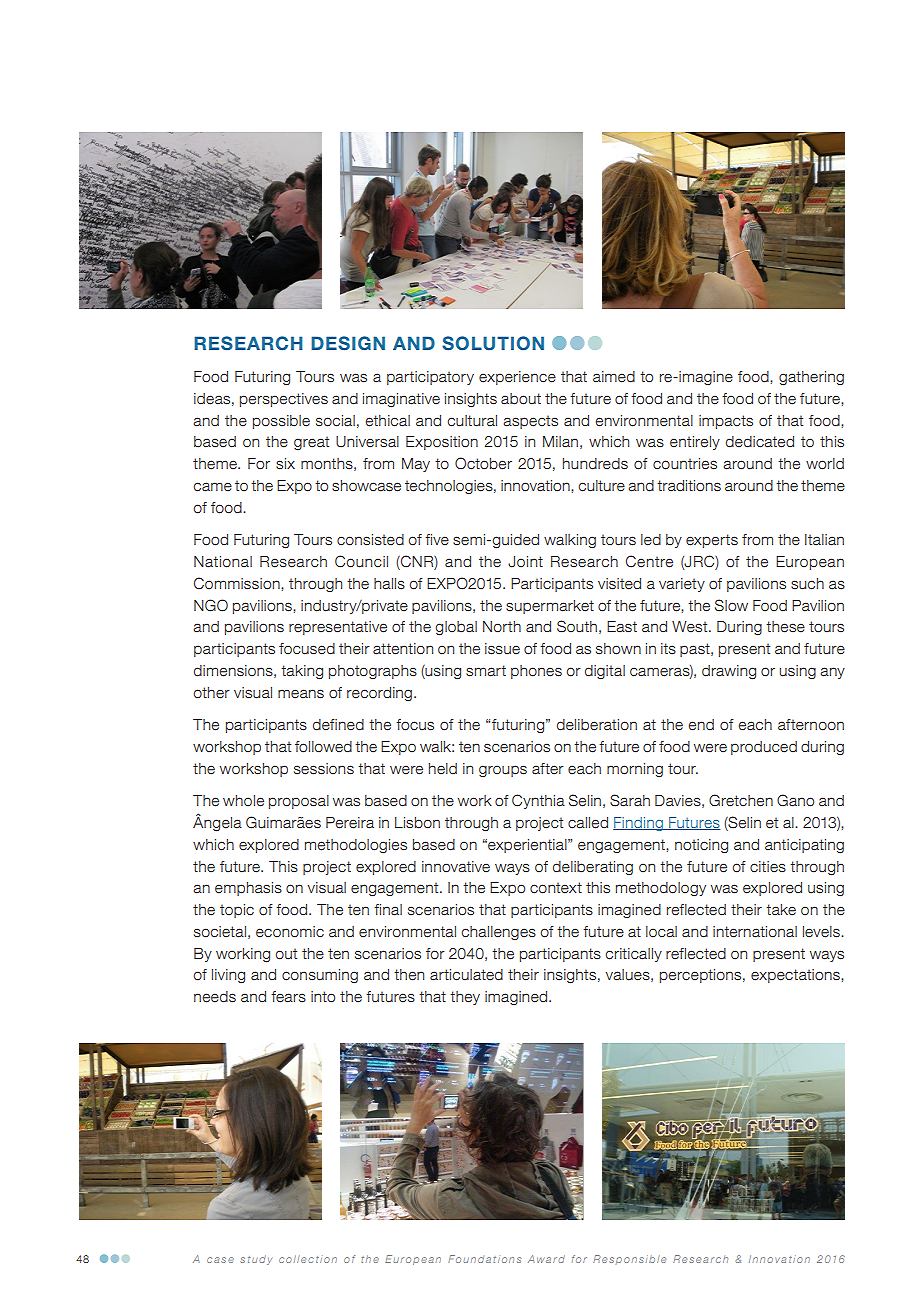 Image resolution: width=924 pixels, height=1308 pixels. What do you see at coordinates (741, 800) in the document?
I see `Gretchen` at bounding box center [741, 800].
